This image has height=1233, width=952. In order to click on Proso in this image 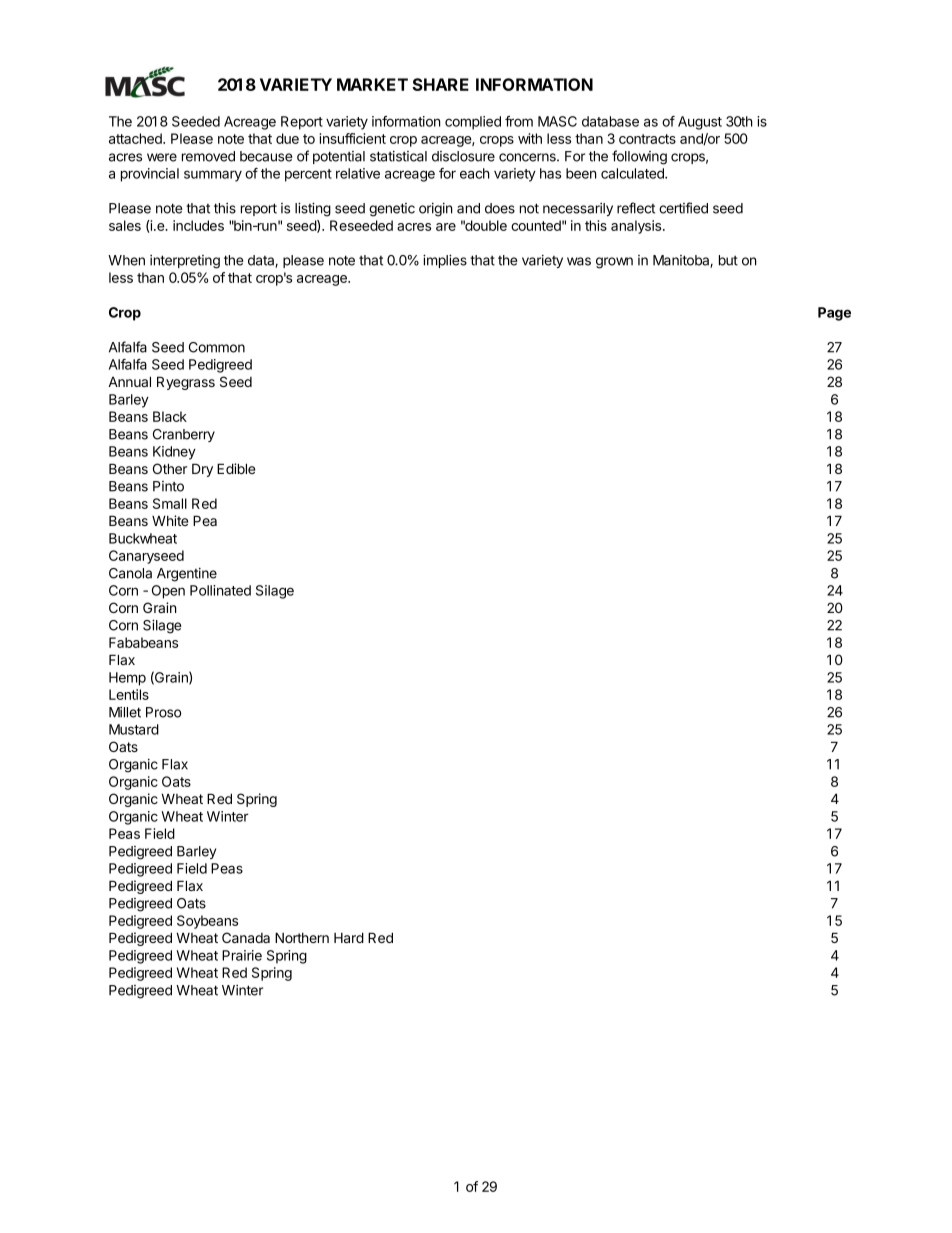, I will do `click(163, 712)`.
